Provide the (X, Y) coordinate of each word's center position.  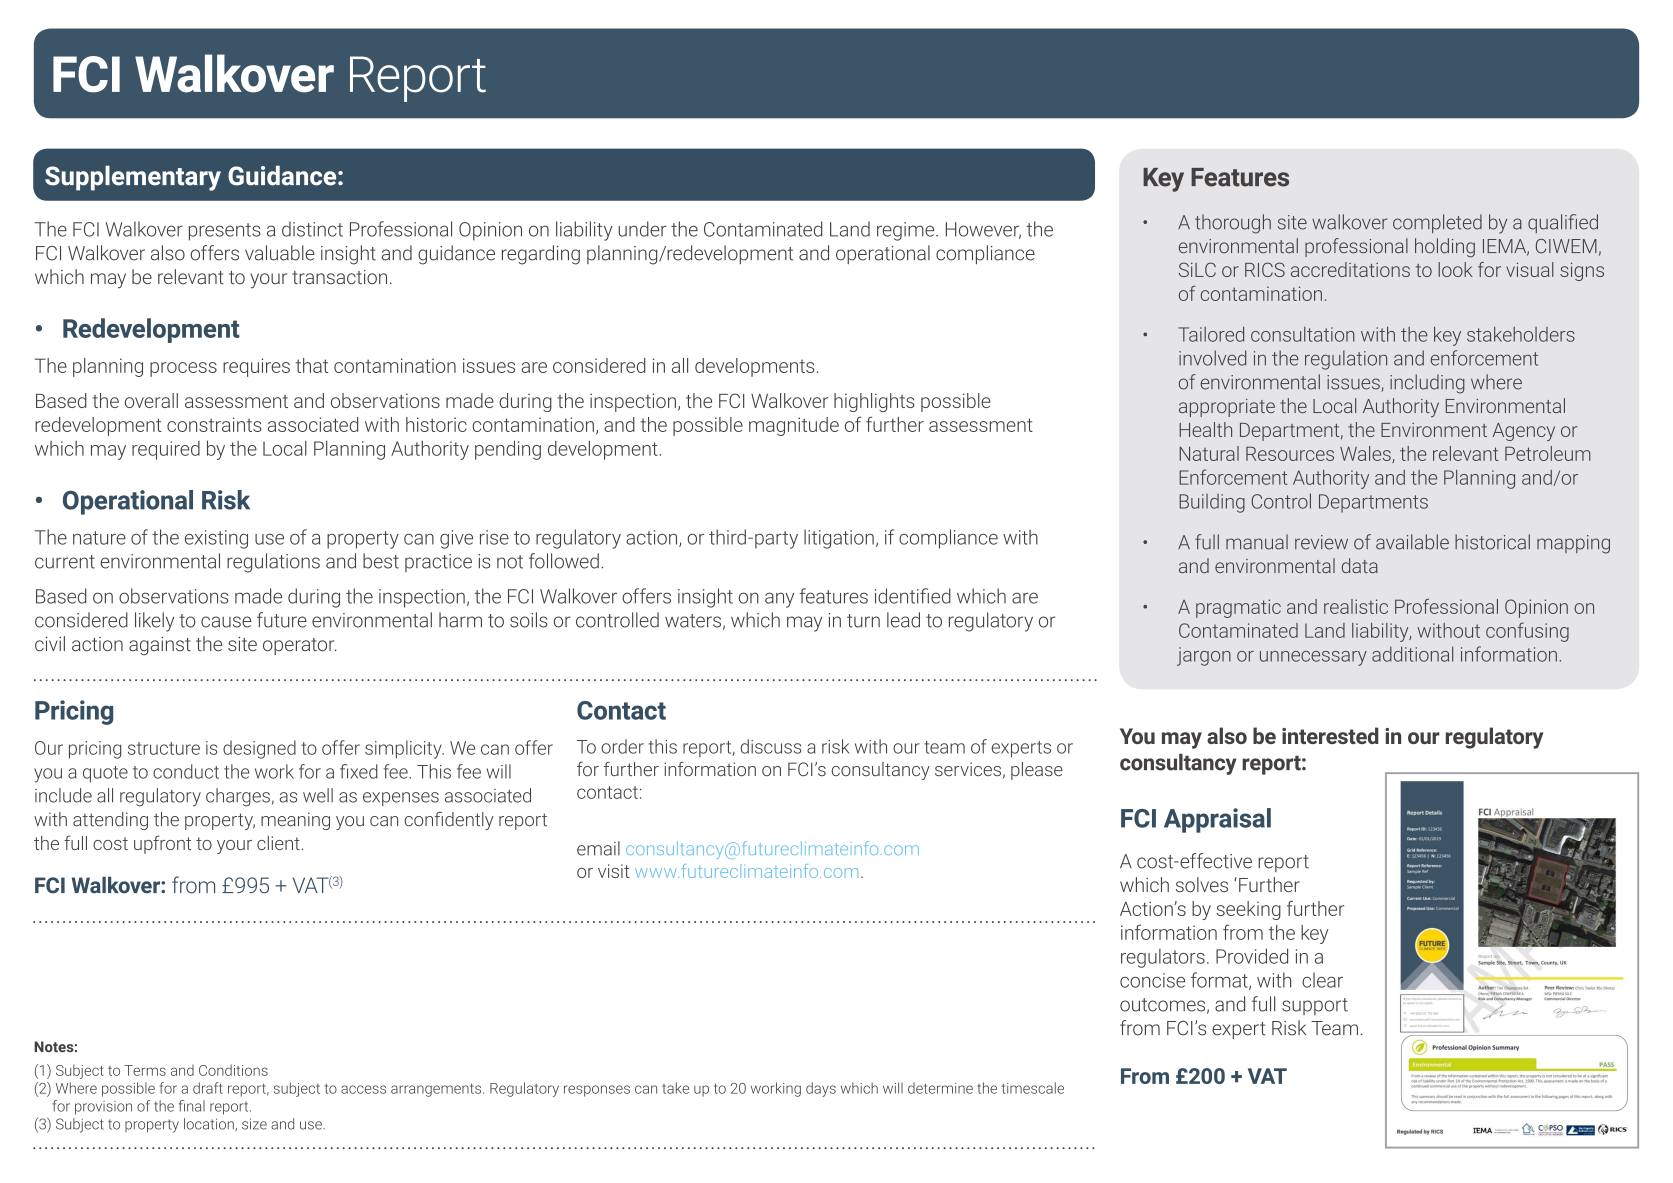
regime (907, 231)
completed (1437, 223)
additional (1412, 654)
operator (300, 646)
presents (225, 232)
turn (863, 621)
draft (208, 1088)
